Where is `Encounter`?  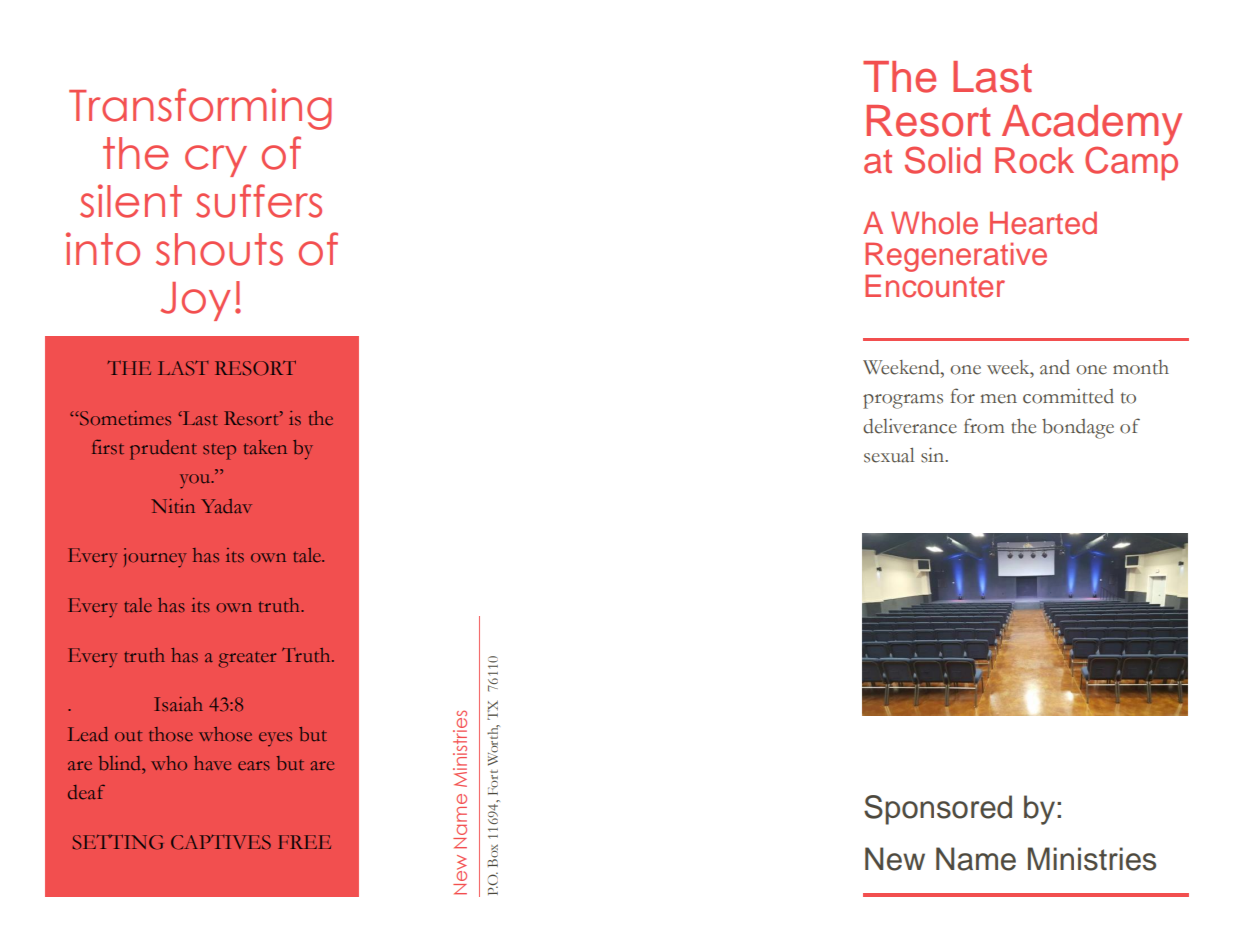
Encounter is located at coordinates (935, 286).
